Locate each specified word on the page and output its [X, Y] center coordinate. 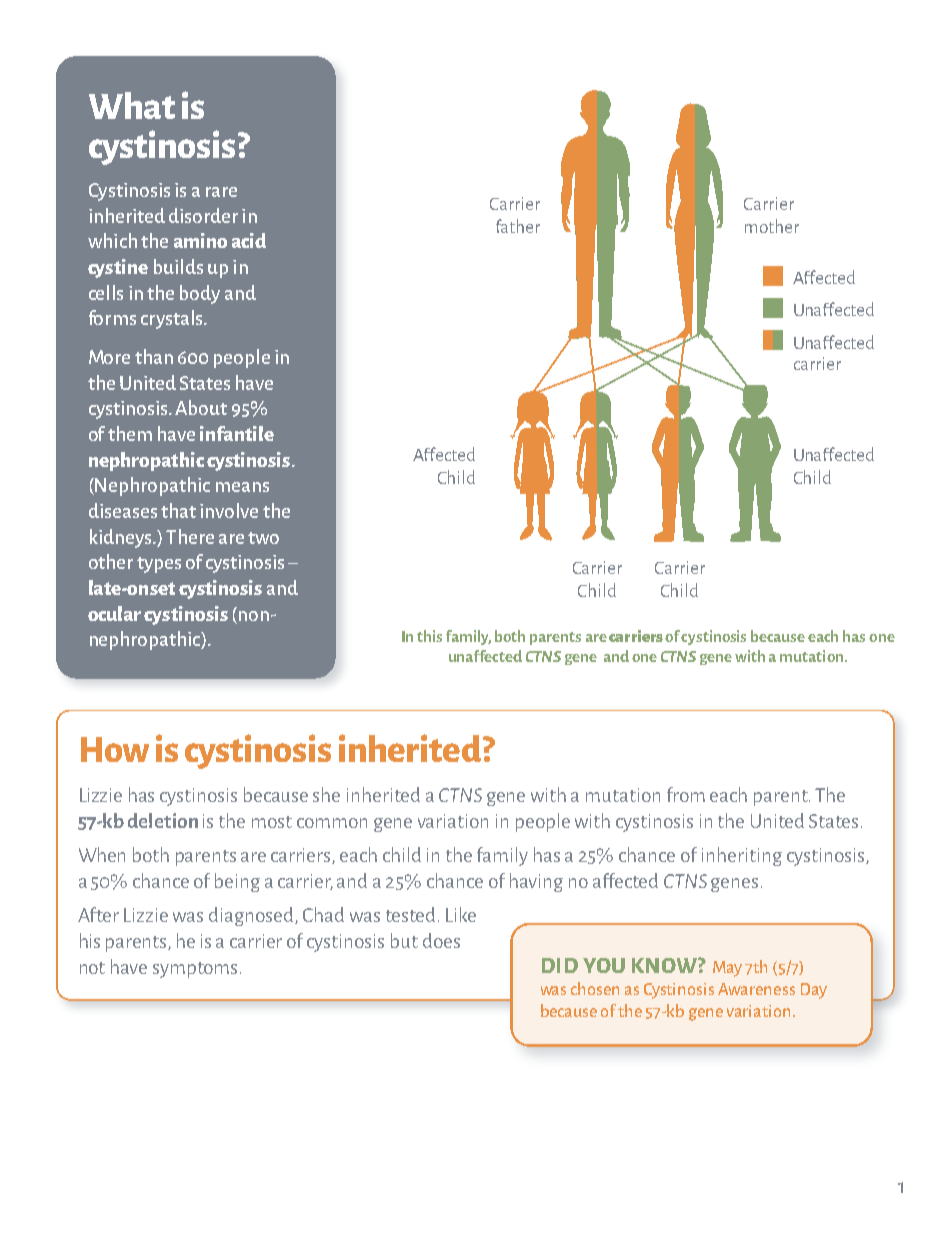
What [132, 105]
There [190, 536]
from [686, 794]
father [518, 226]
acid [249, 240]
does [441, 940]
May [727, 969]
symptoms [195, 970]
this [429, 636]
